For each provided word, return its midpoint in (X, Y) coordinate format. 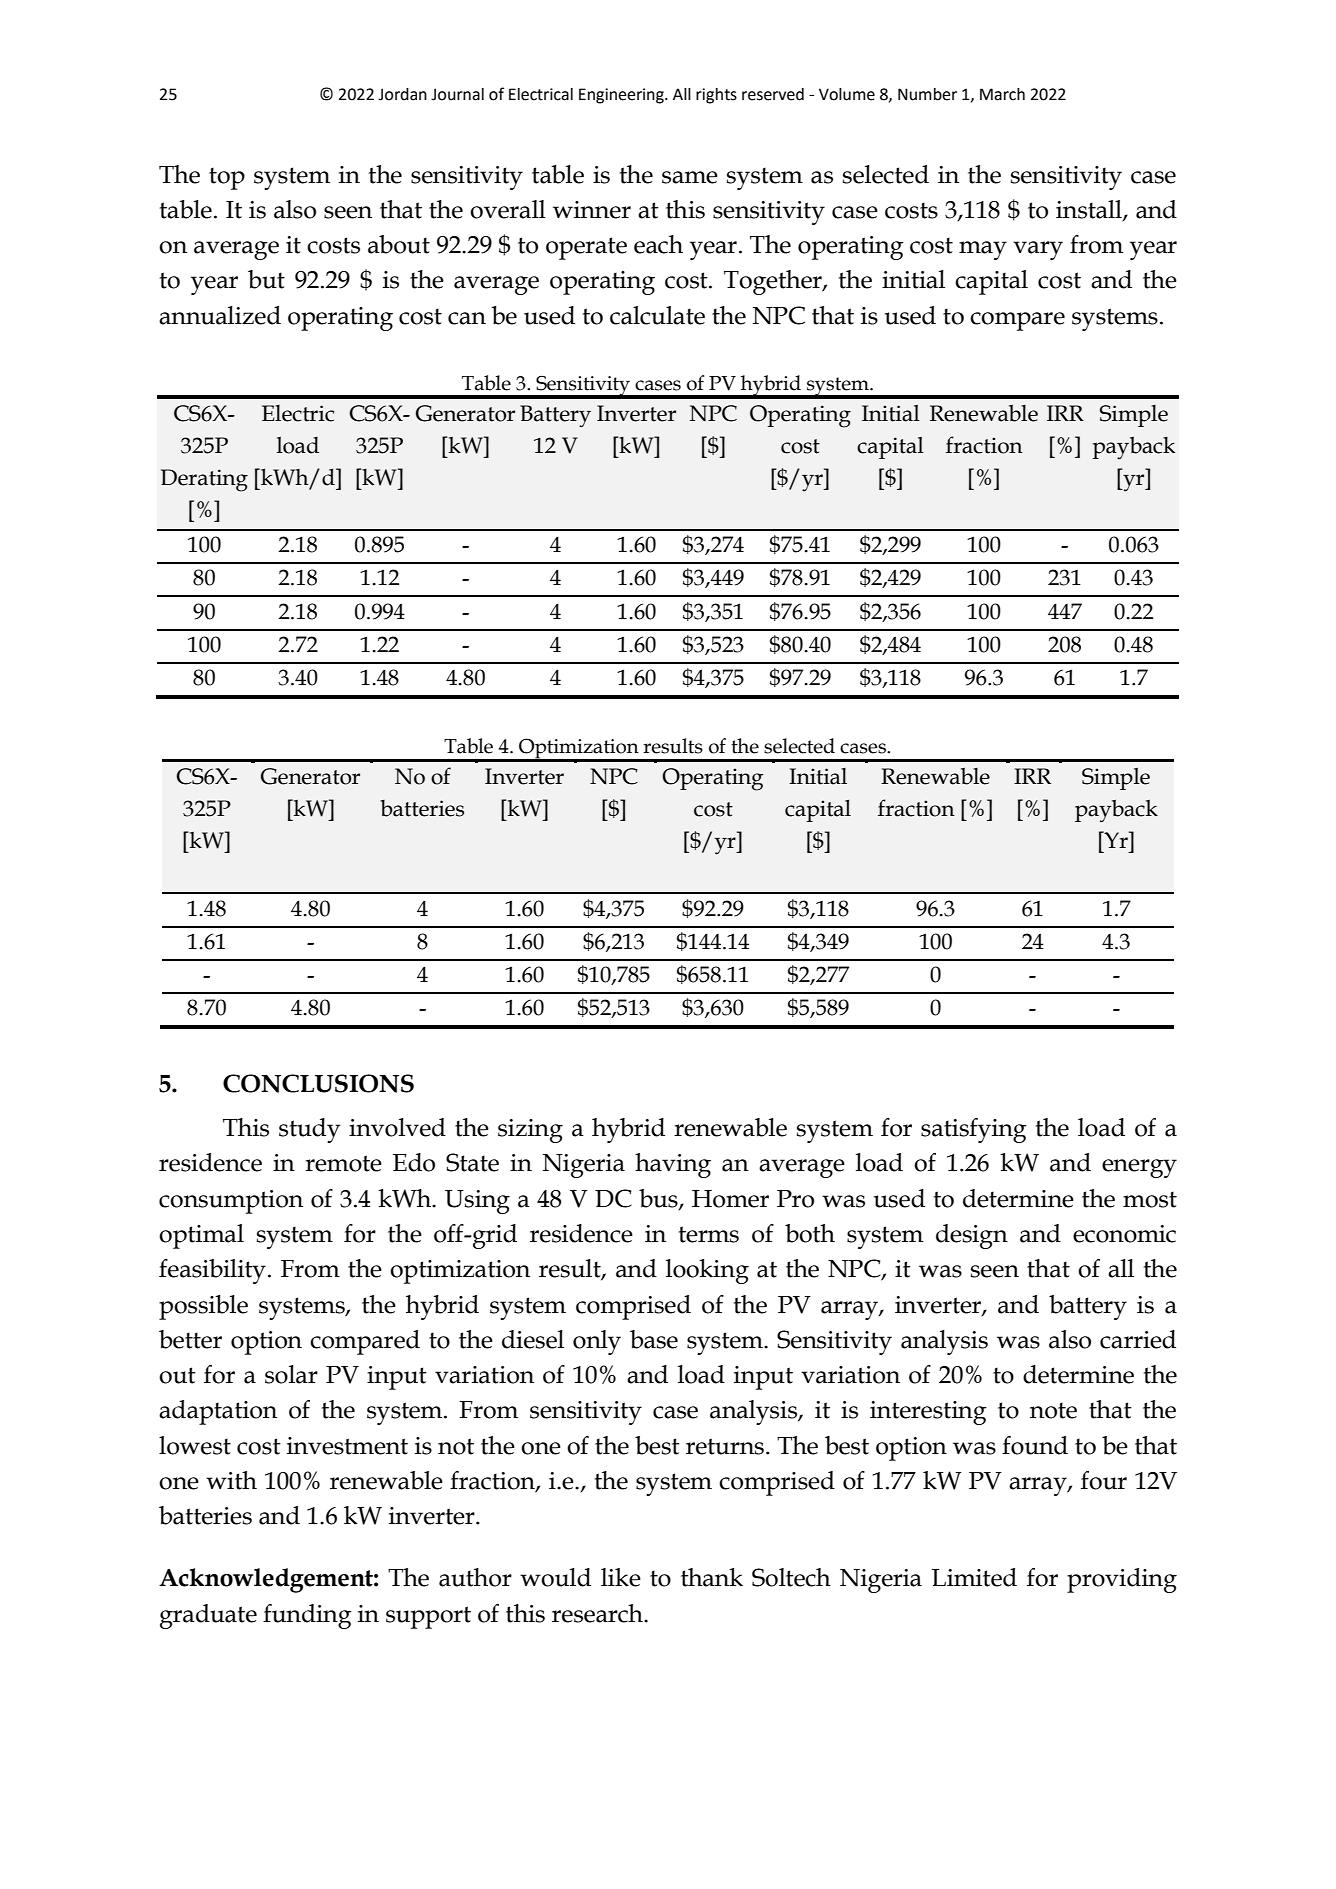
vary (1038, 250)
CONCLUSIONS (318, 1083)
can (467, 318)
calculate (657, 315)
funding (307, 1616)
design (972, 1236)
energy (1139, 1168)
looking (707, 1271)
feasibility (212, 1271)
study (309, 1130)
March (1002, 94)
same (690, 177)
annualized (220, 315)
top (227, 178)
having (673, 1165)
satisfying (974, 1130)
